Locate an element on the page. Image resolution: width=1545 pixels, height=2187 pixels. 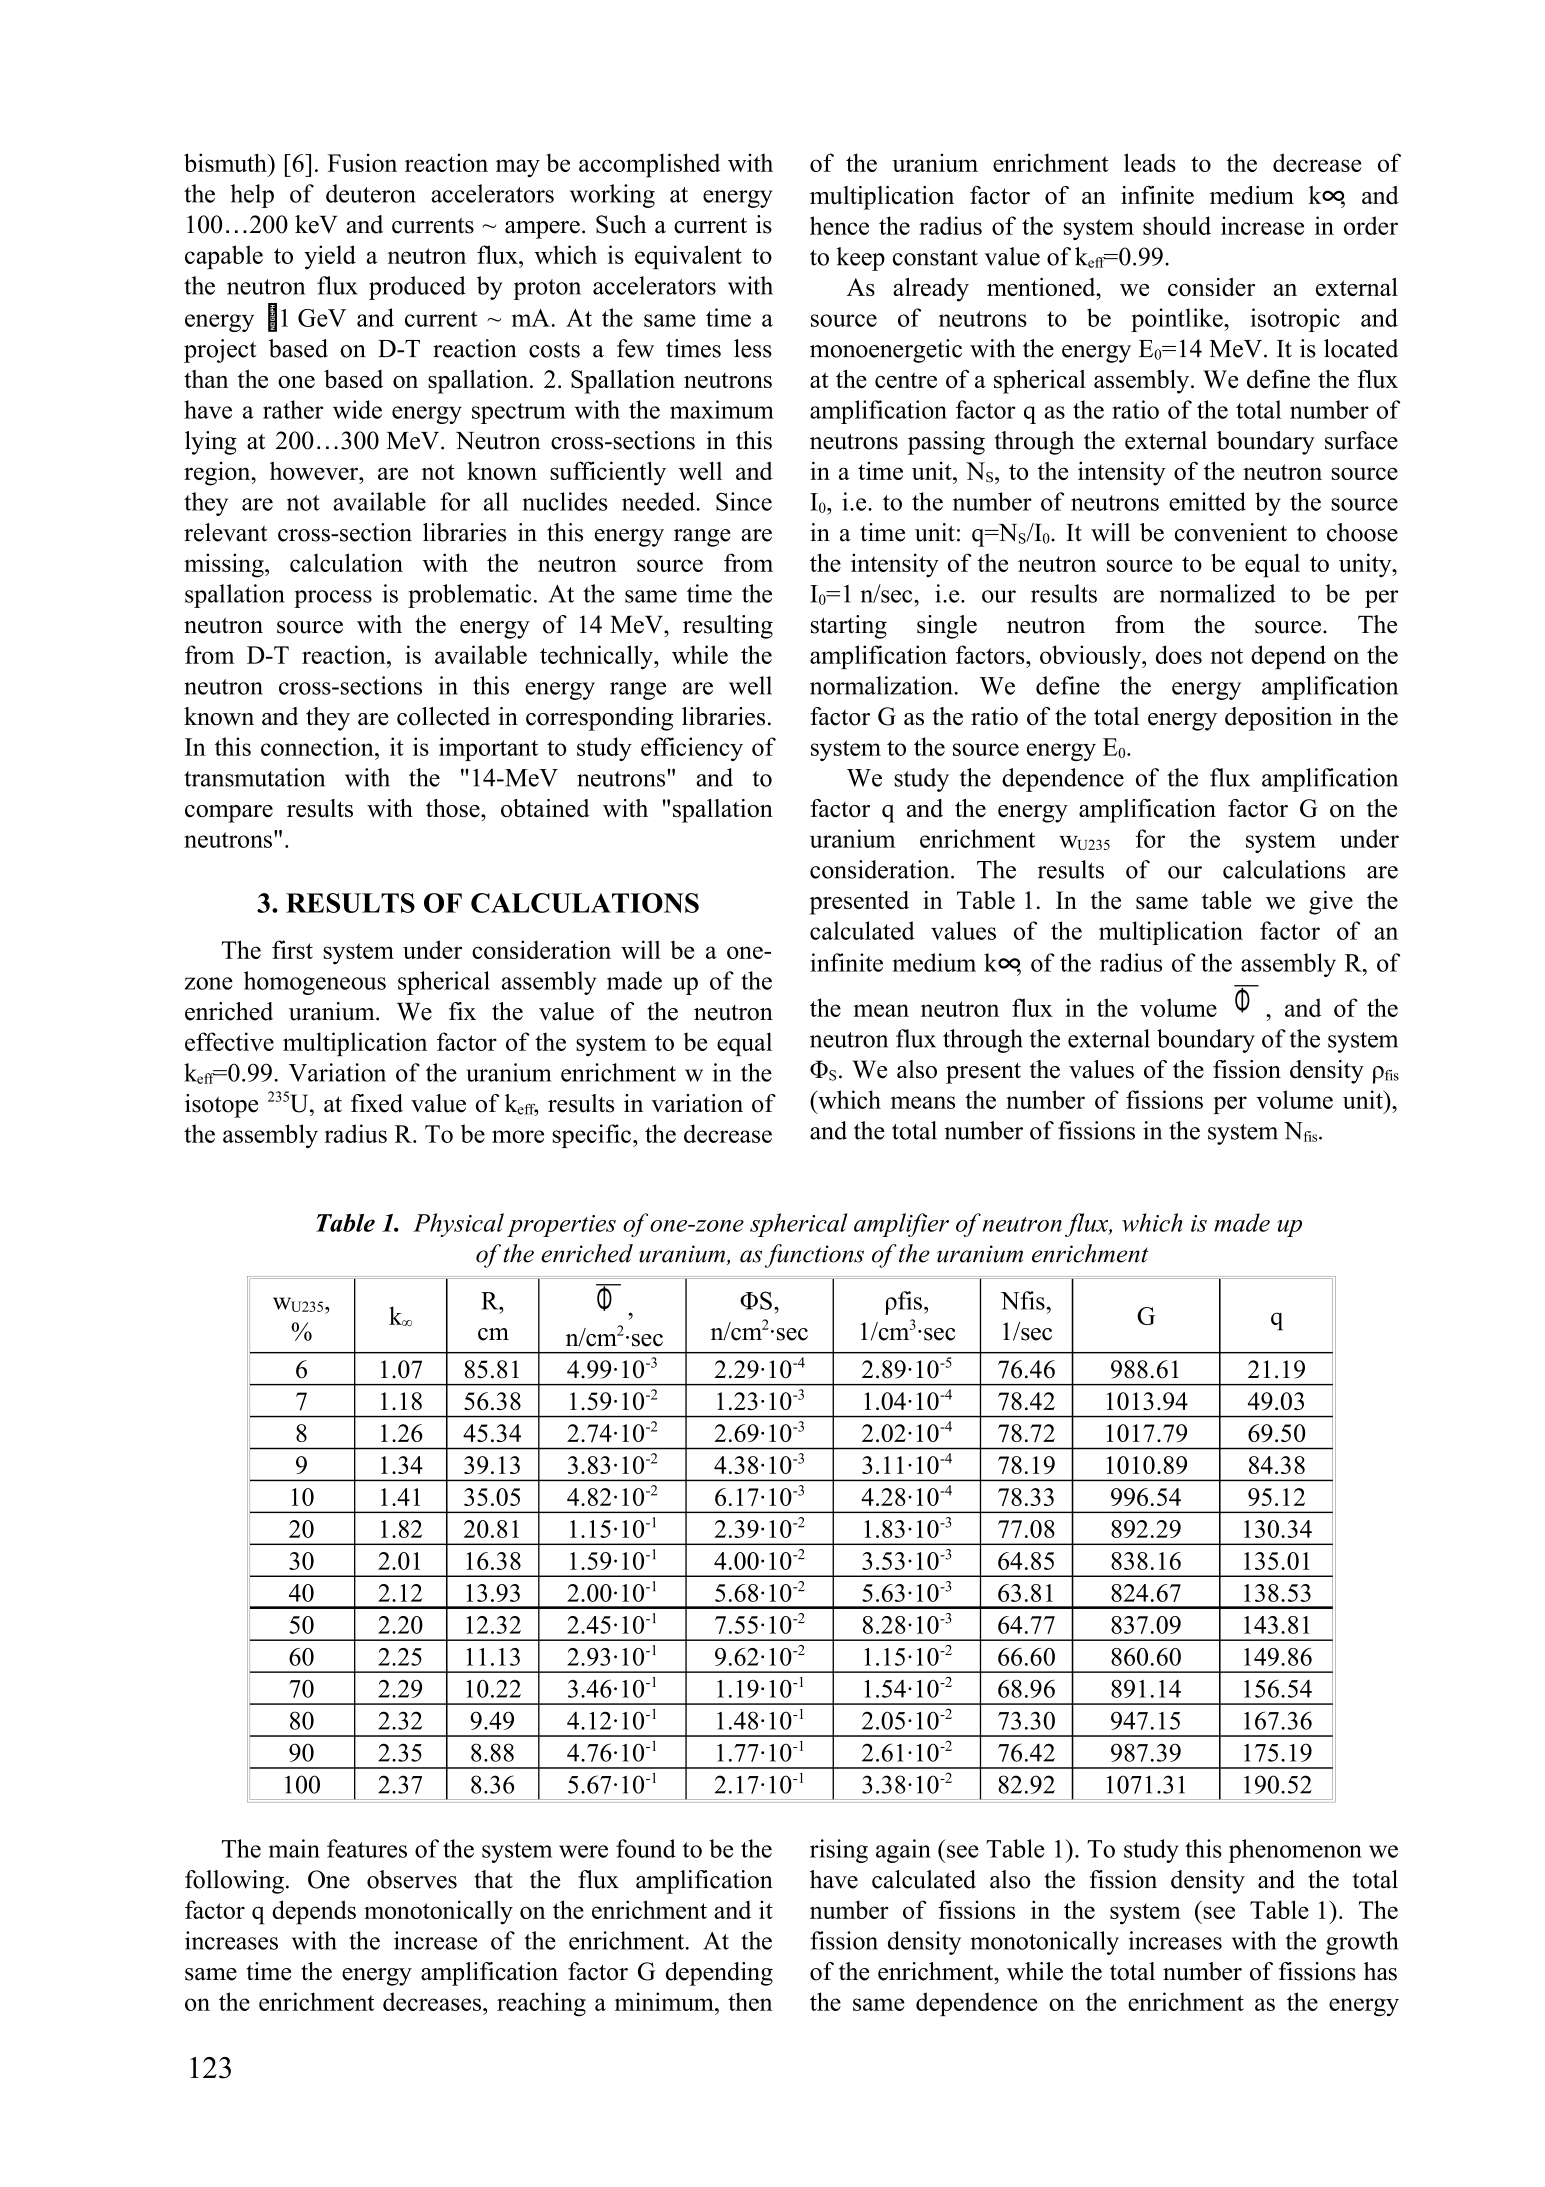
efficiency is located at coordinates (692, 749).
